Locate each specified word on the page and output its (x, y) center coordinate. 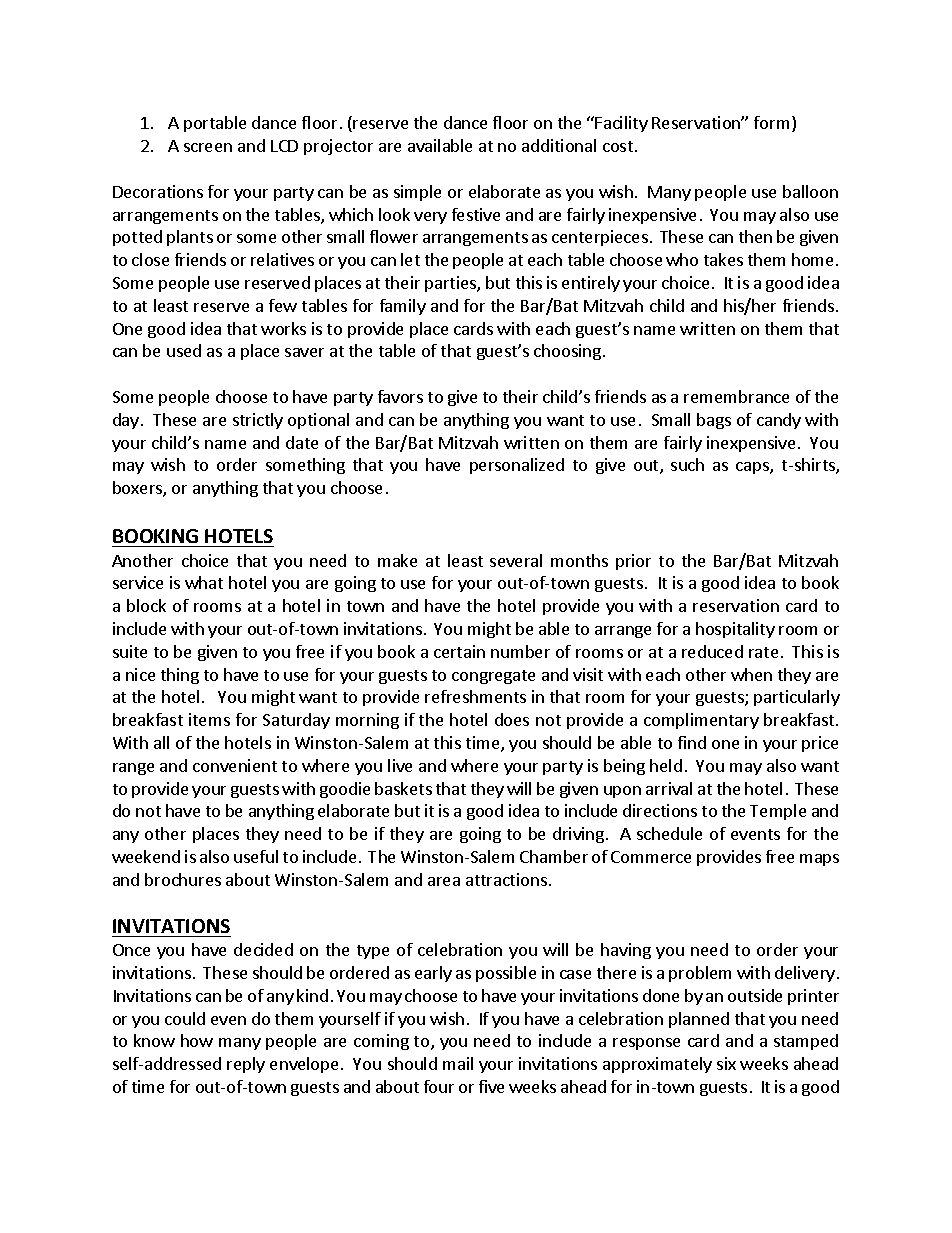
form (773, 124)
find (692, 742)
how (197, 1040)
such (687, 464)
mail (458, 1063)
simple (417, 193)
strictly (258, 421)
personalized (517, 466)
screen (208, 147)
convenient (235, 765)
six (726, 1063)
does (512, 719)
